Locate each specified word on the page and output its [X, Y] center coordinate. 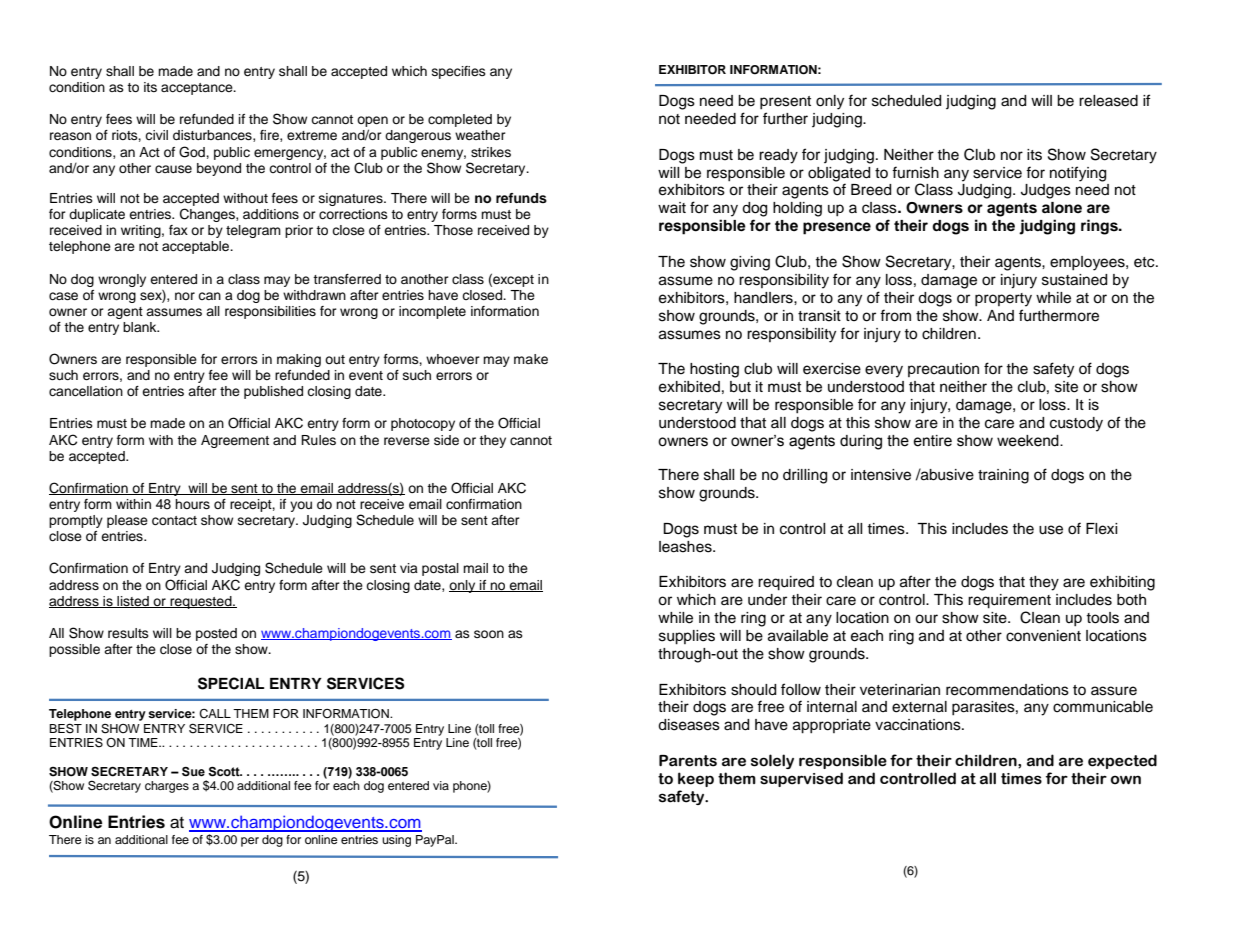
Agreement [235, 441]
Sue [193, 772]
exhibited [689, 387]
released [1108, 101]
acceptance [198, 89]
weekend [1029, 441]
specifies [459, 72]
